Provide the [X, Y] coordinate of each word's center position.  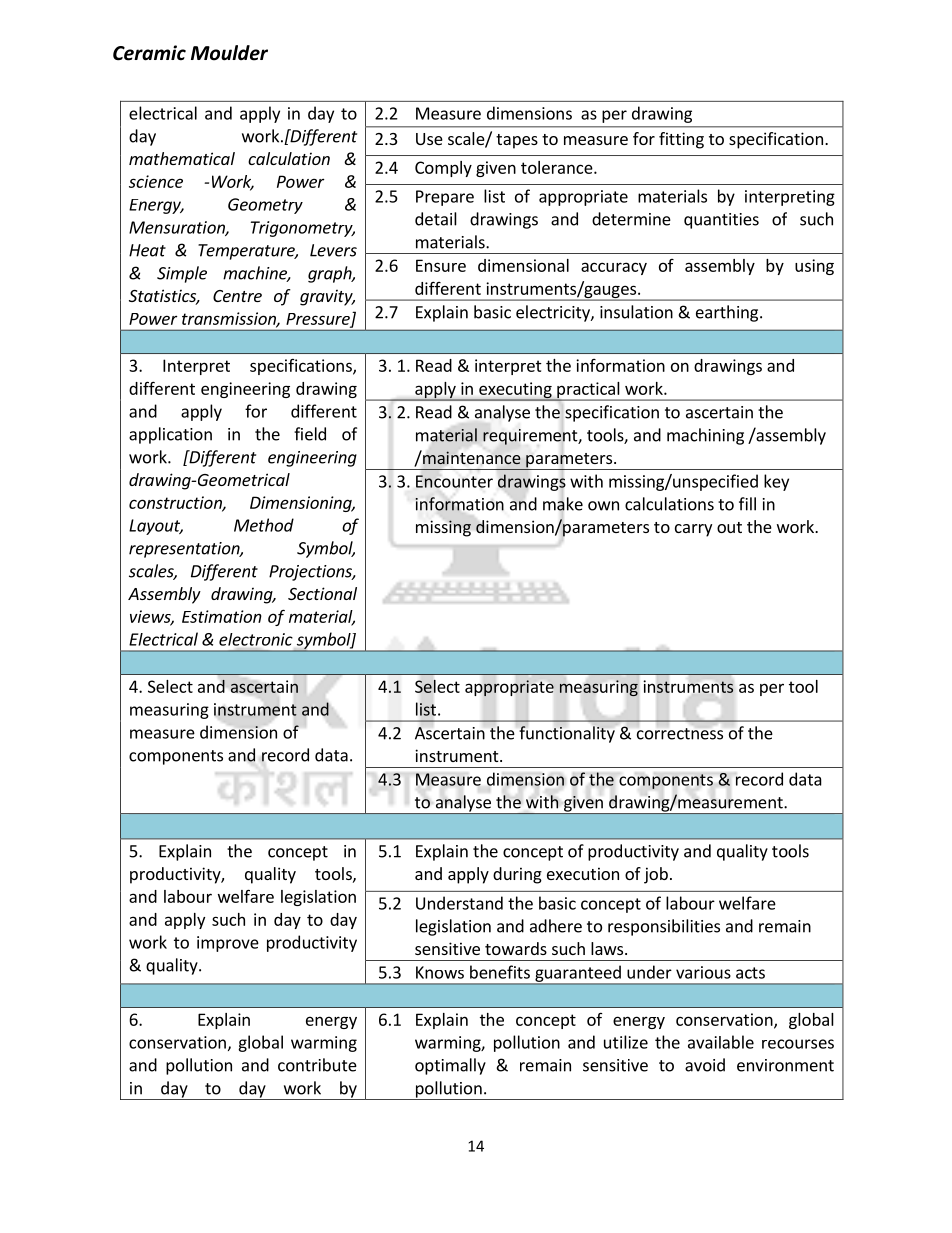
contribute [317, 1065]
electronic [256, 639]
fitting [681, 140]
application [170, 435]
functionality [567, 734]
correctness [680, 734]
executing [515, 391]
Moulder [229, 53]
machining [705, 436]
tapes [517, 141]
